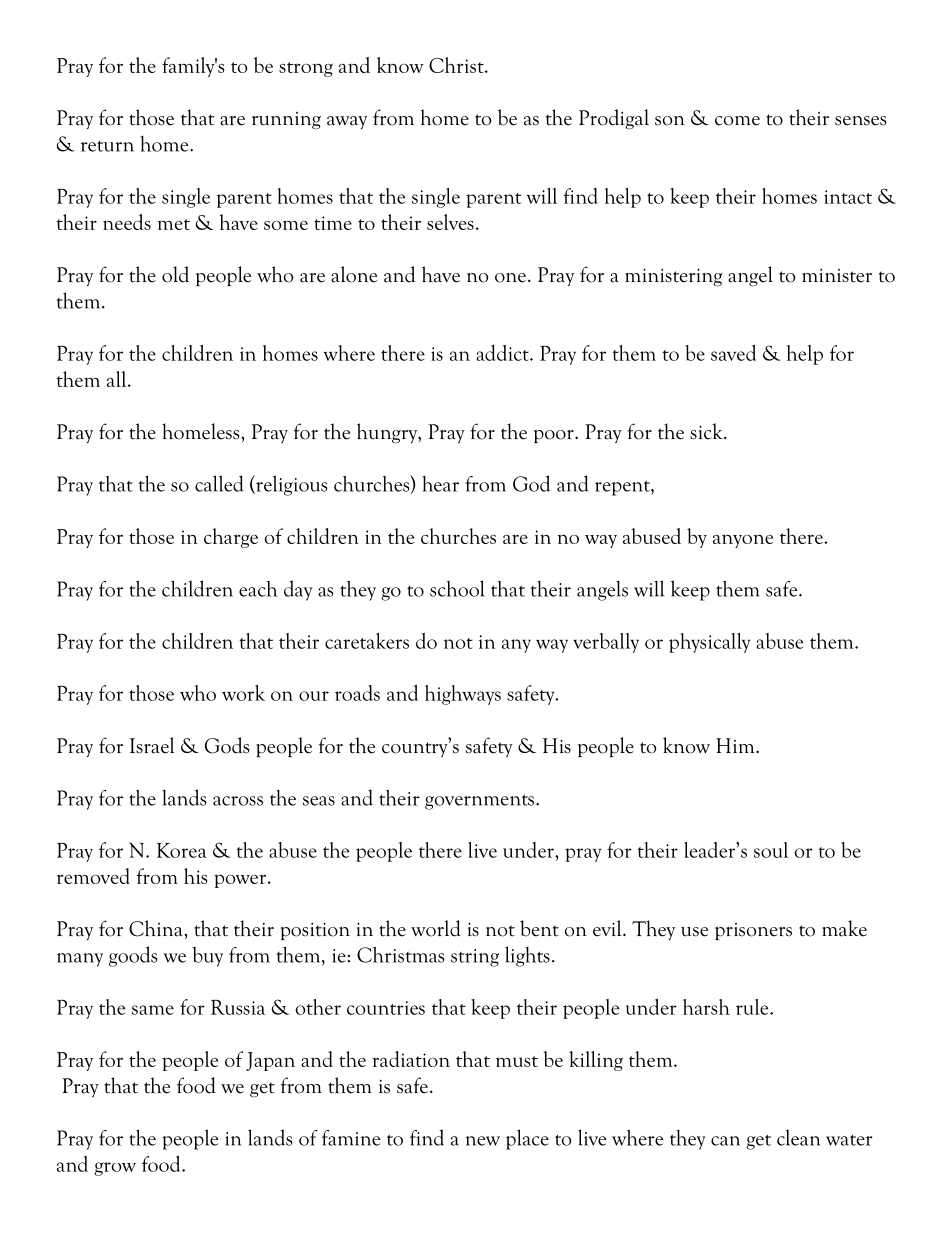 This screenshot has width=952, height=1233. What do you see at coordinates (107, 146) in the screenshot?
I see `return` at bounding box center [107, 146].
